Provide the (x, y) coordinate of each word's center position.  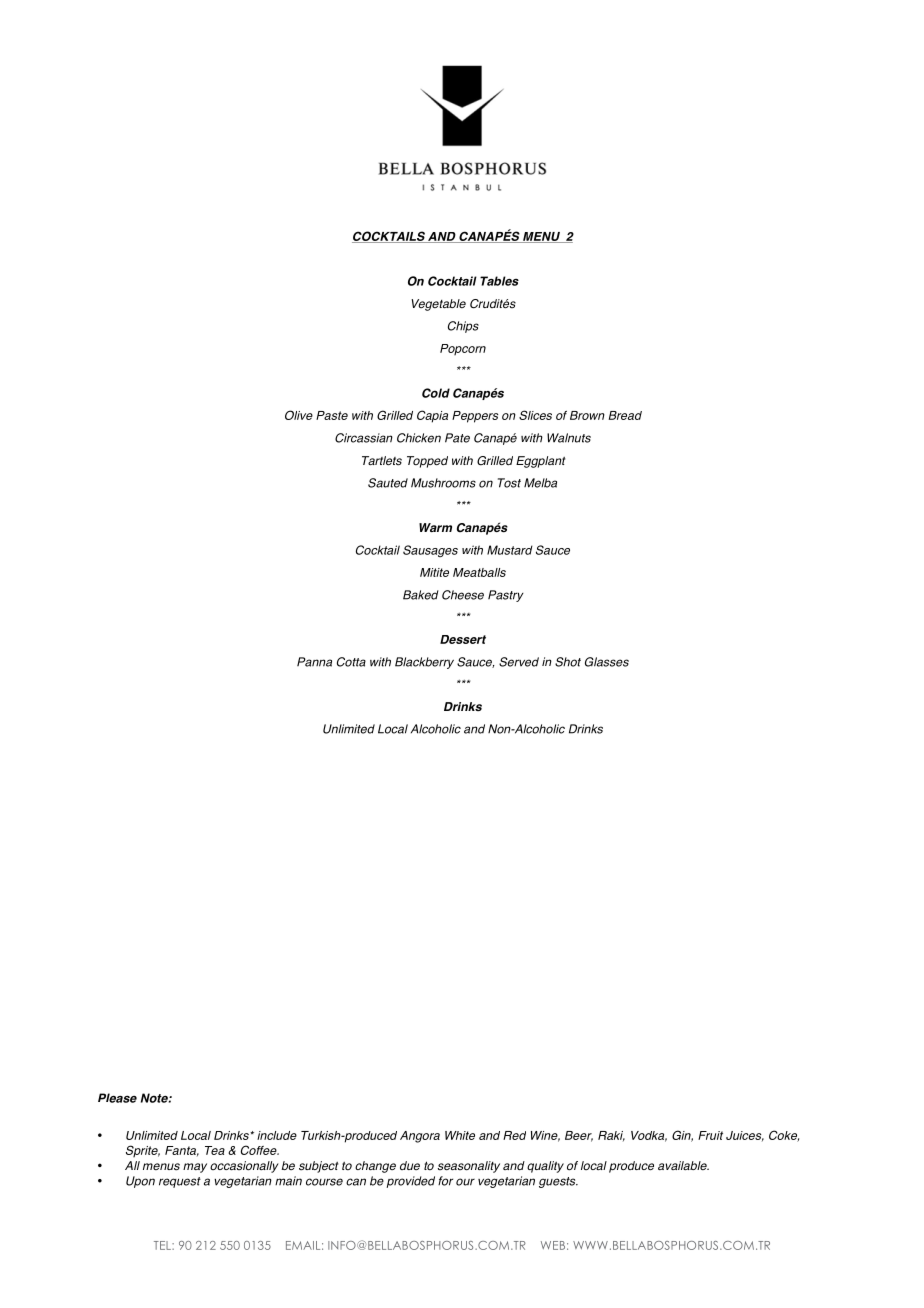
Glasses (607, 662)
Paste (332, 415)
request (180, 1182)
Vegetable (438, 305)
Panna (314, 662)
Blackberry (424, 663)
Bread (625, 415)
